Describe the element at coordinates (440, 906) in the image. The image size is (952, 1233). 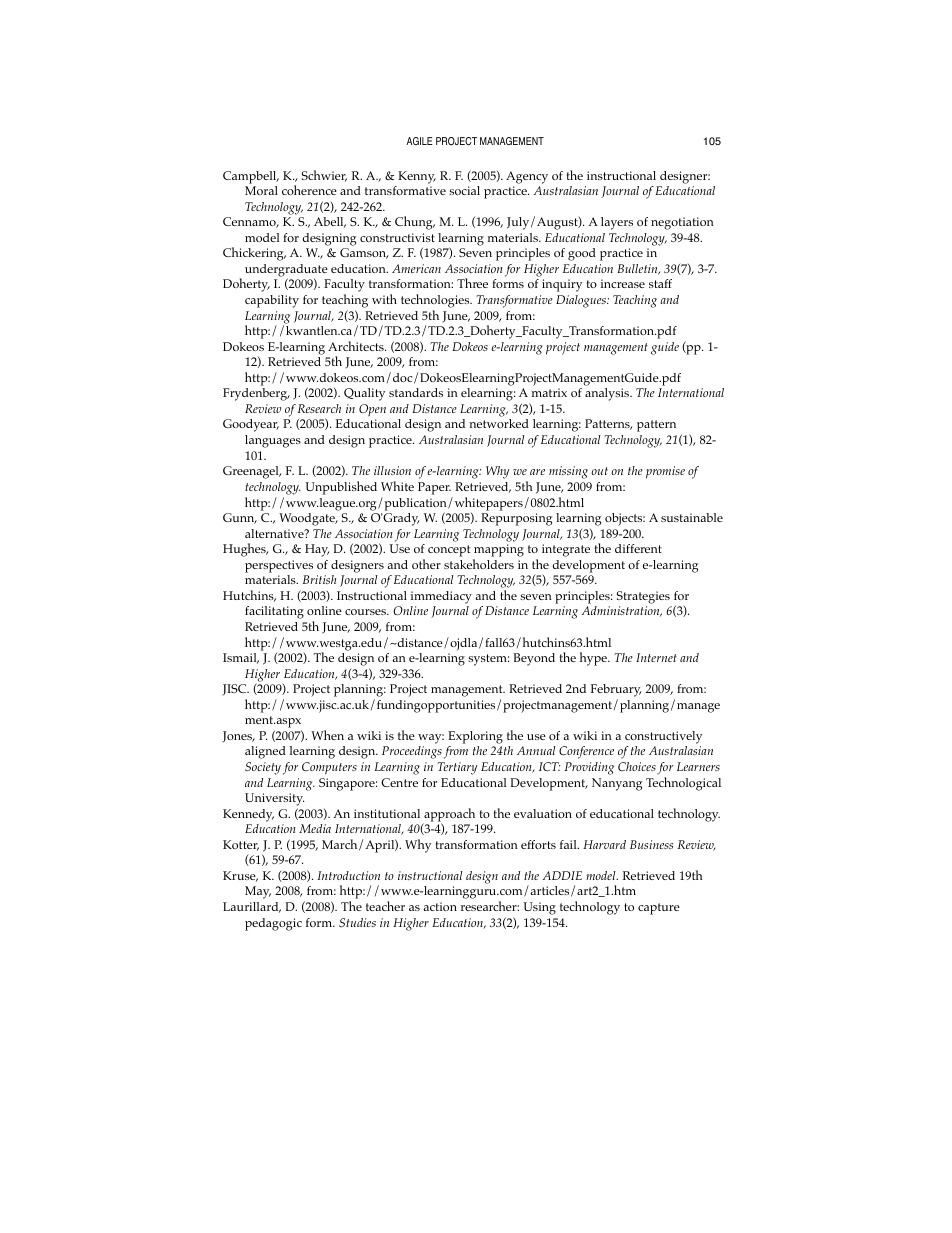
I see `action` at that location.
